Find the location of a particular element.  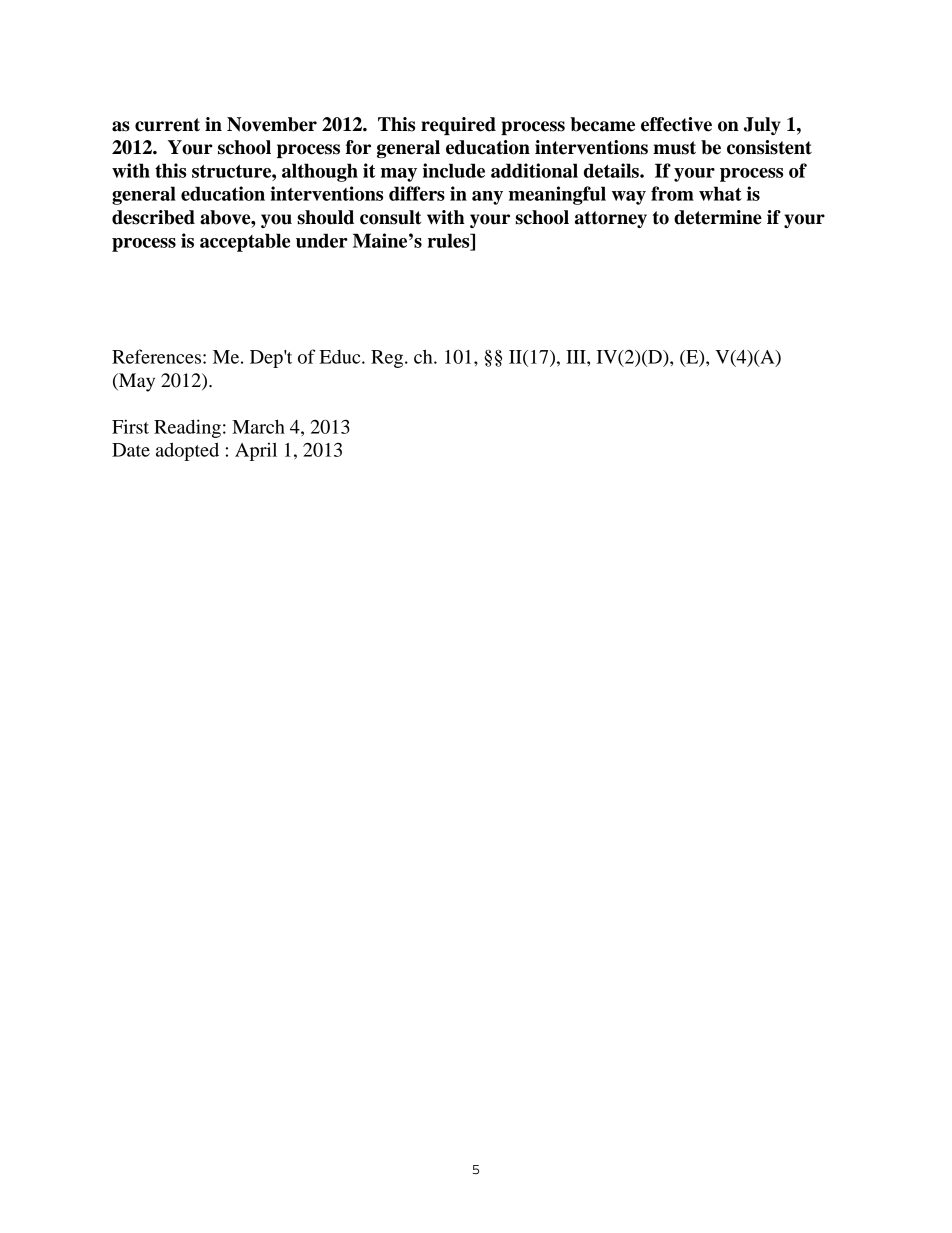

attorney is located at coordinates (611, 219).
